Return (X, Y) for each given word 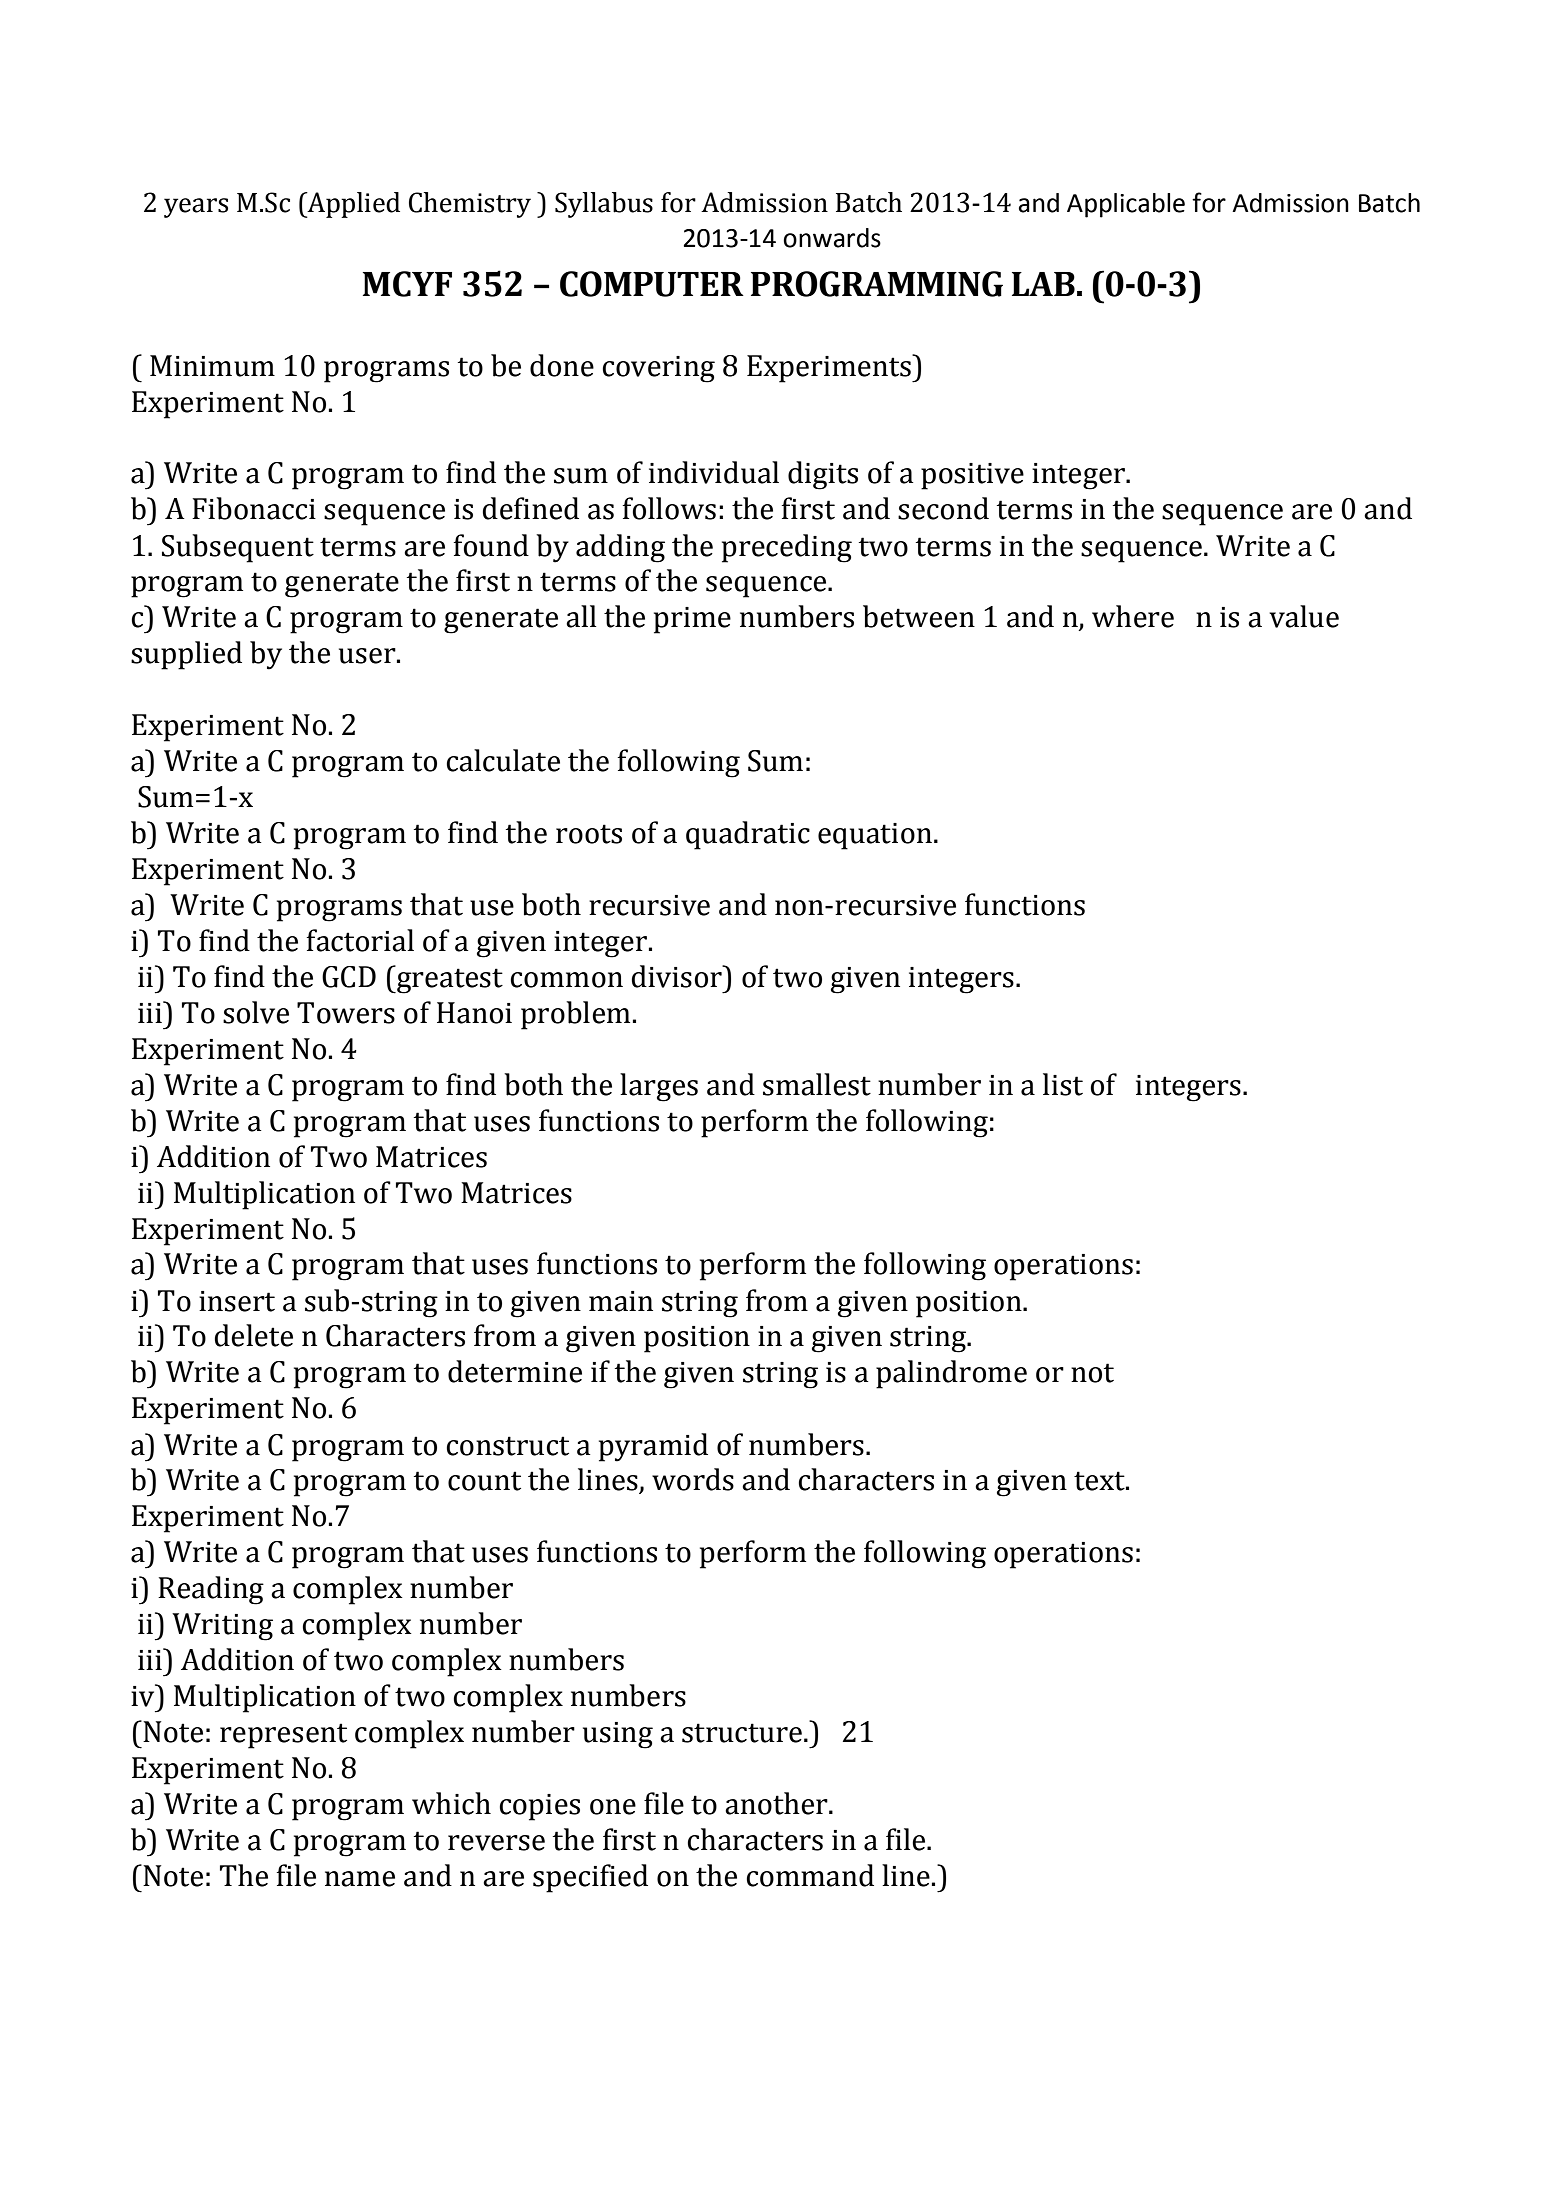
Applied (352, 205)
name (360, 1879)
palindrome (951, 1374)
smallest (817, 1084)
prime (692, 620)
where (1133, 616)
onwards (832, 238)
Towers (346, 1013)
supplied (186, 655)
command (810, 1875)
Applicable (1126, 205)
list (1063, 1084)
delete (254, 1335)
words (693, 1479)
